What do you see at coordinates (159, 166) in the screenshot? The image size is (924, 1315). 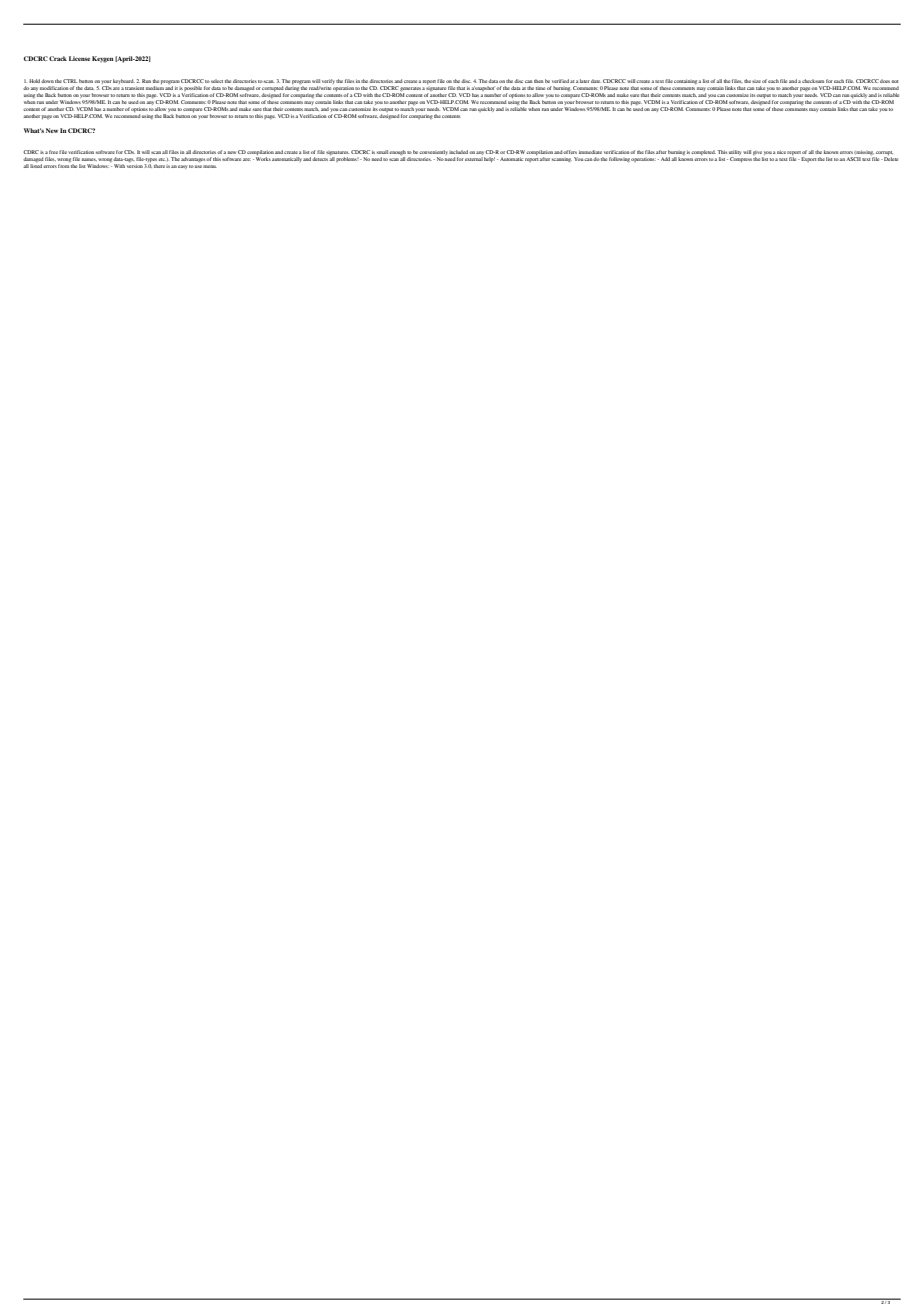 I see `there` at bounding box center [159, 166].
